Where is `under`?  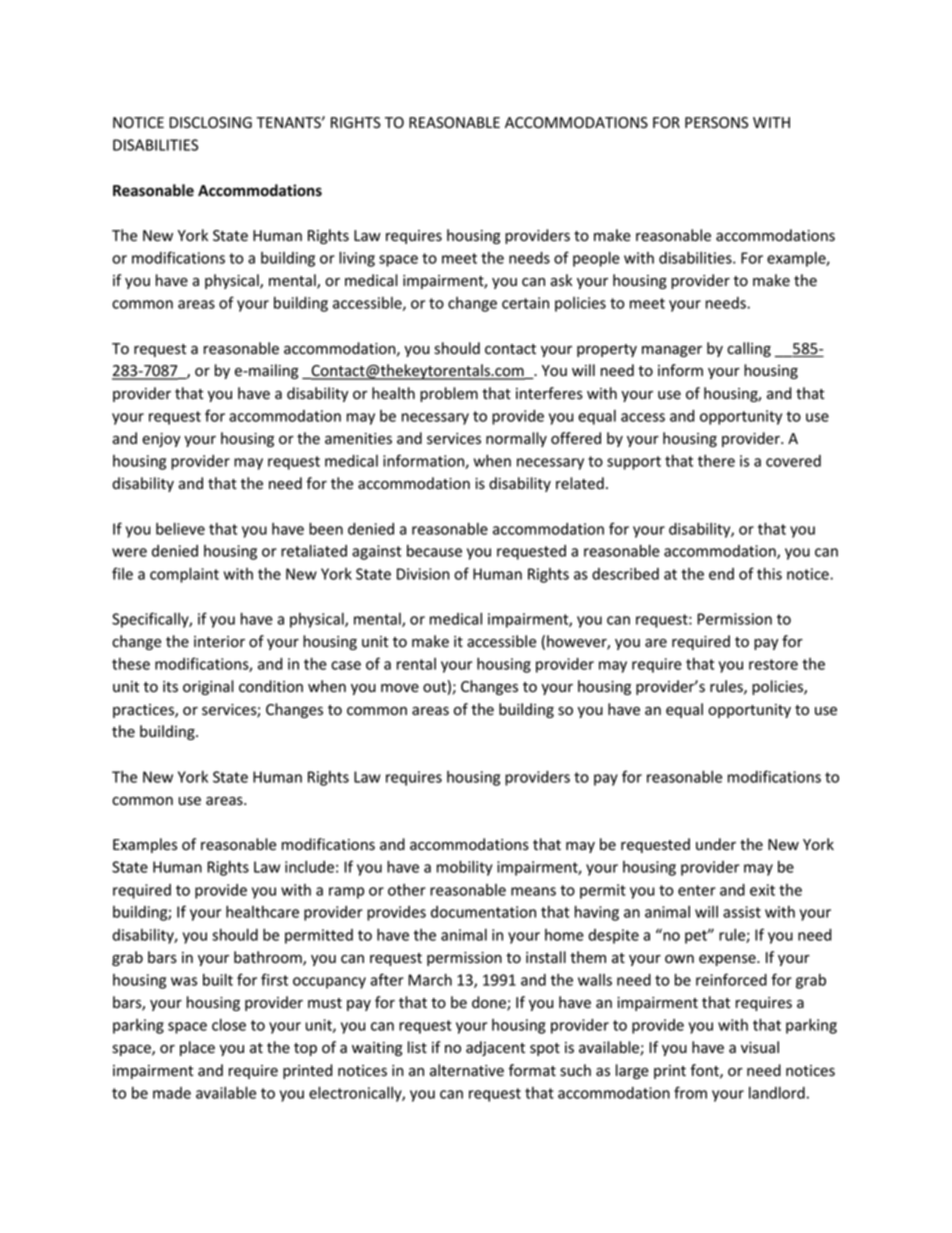
under is located at coordinates (716, 844).
